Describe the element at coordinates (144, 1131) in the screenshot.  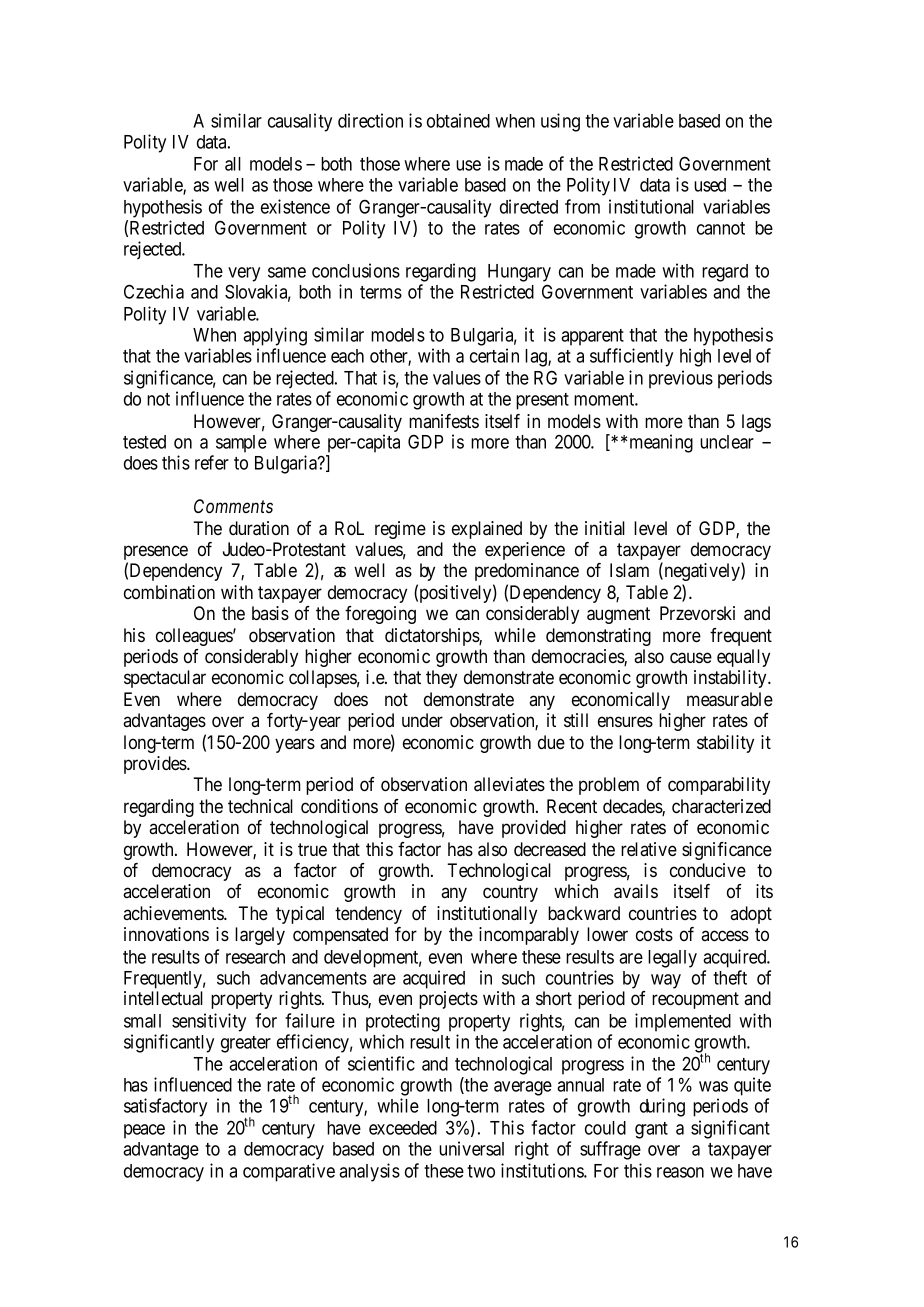
I see `peace` at that location.
